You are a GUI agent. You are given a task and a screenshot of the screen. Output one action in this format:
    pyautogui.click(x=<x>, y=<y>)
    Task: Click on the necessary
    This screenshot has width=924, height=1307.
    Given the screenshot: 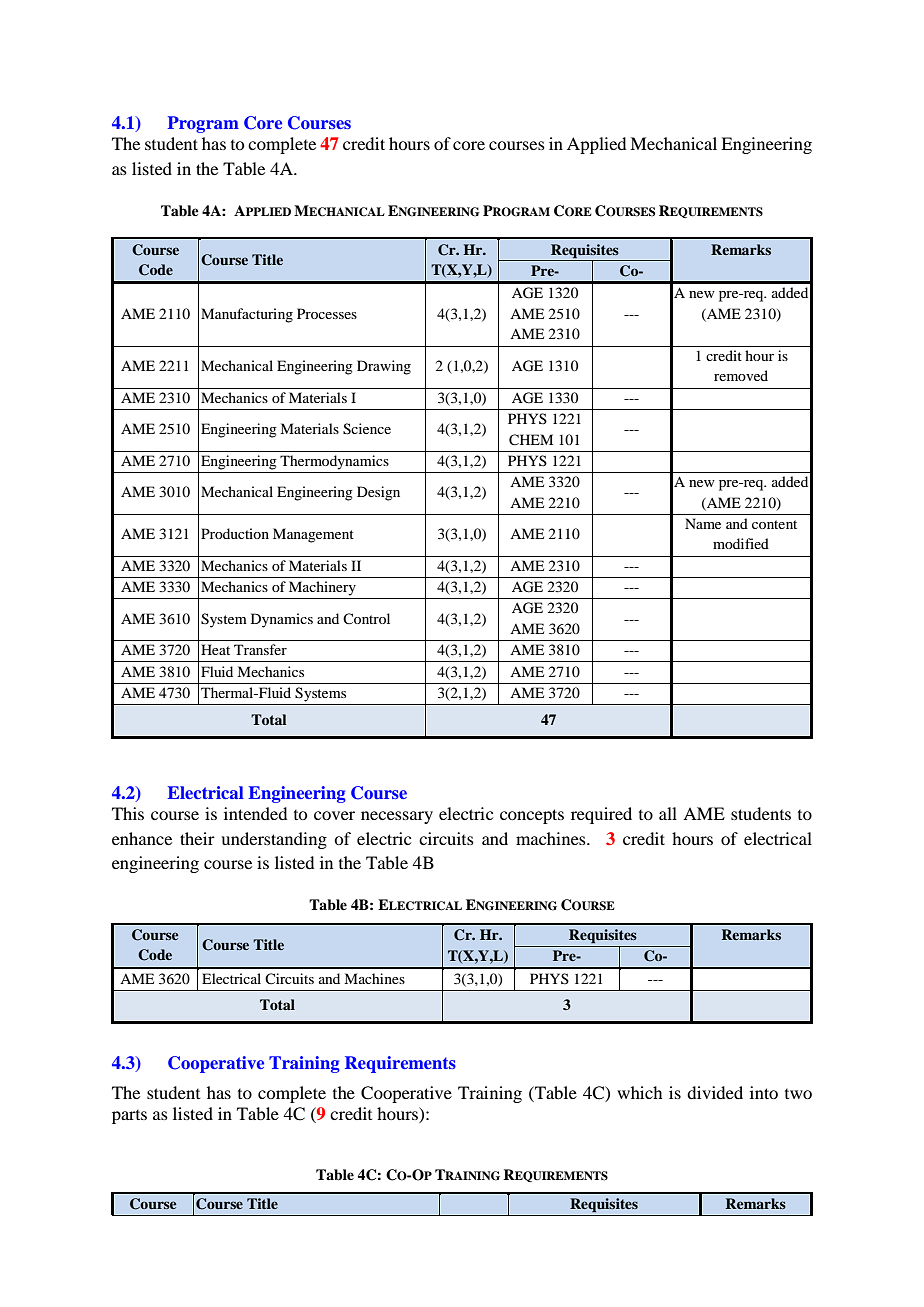 What is the action you would take?
    pyautogui.click(x=397, y=817)
